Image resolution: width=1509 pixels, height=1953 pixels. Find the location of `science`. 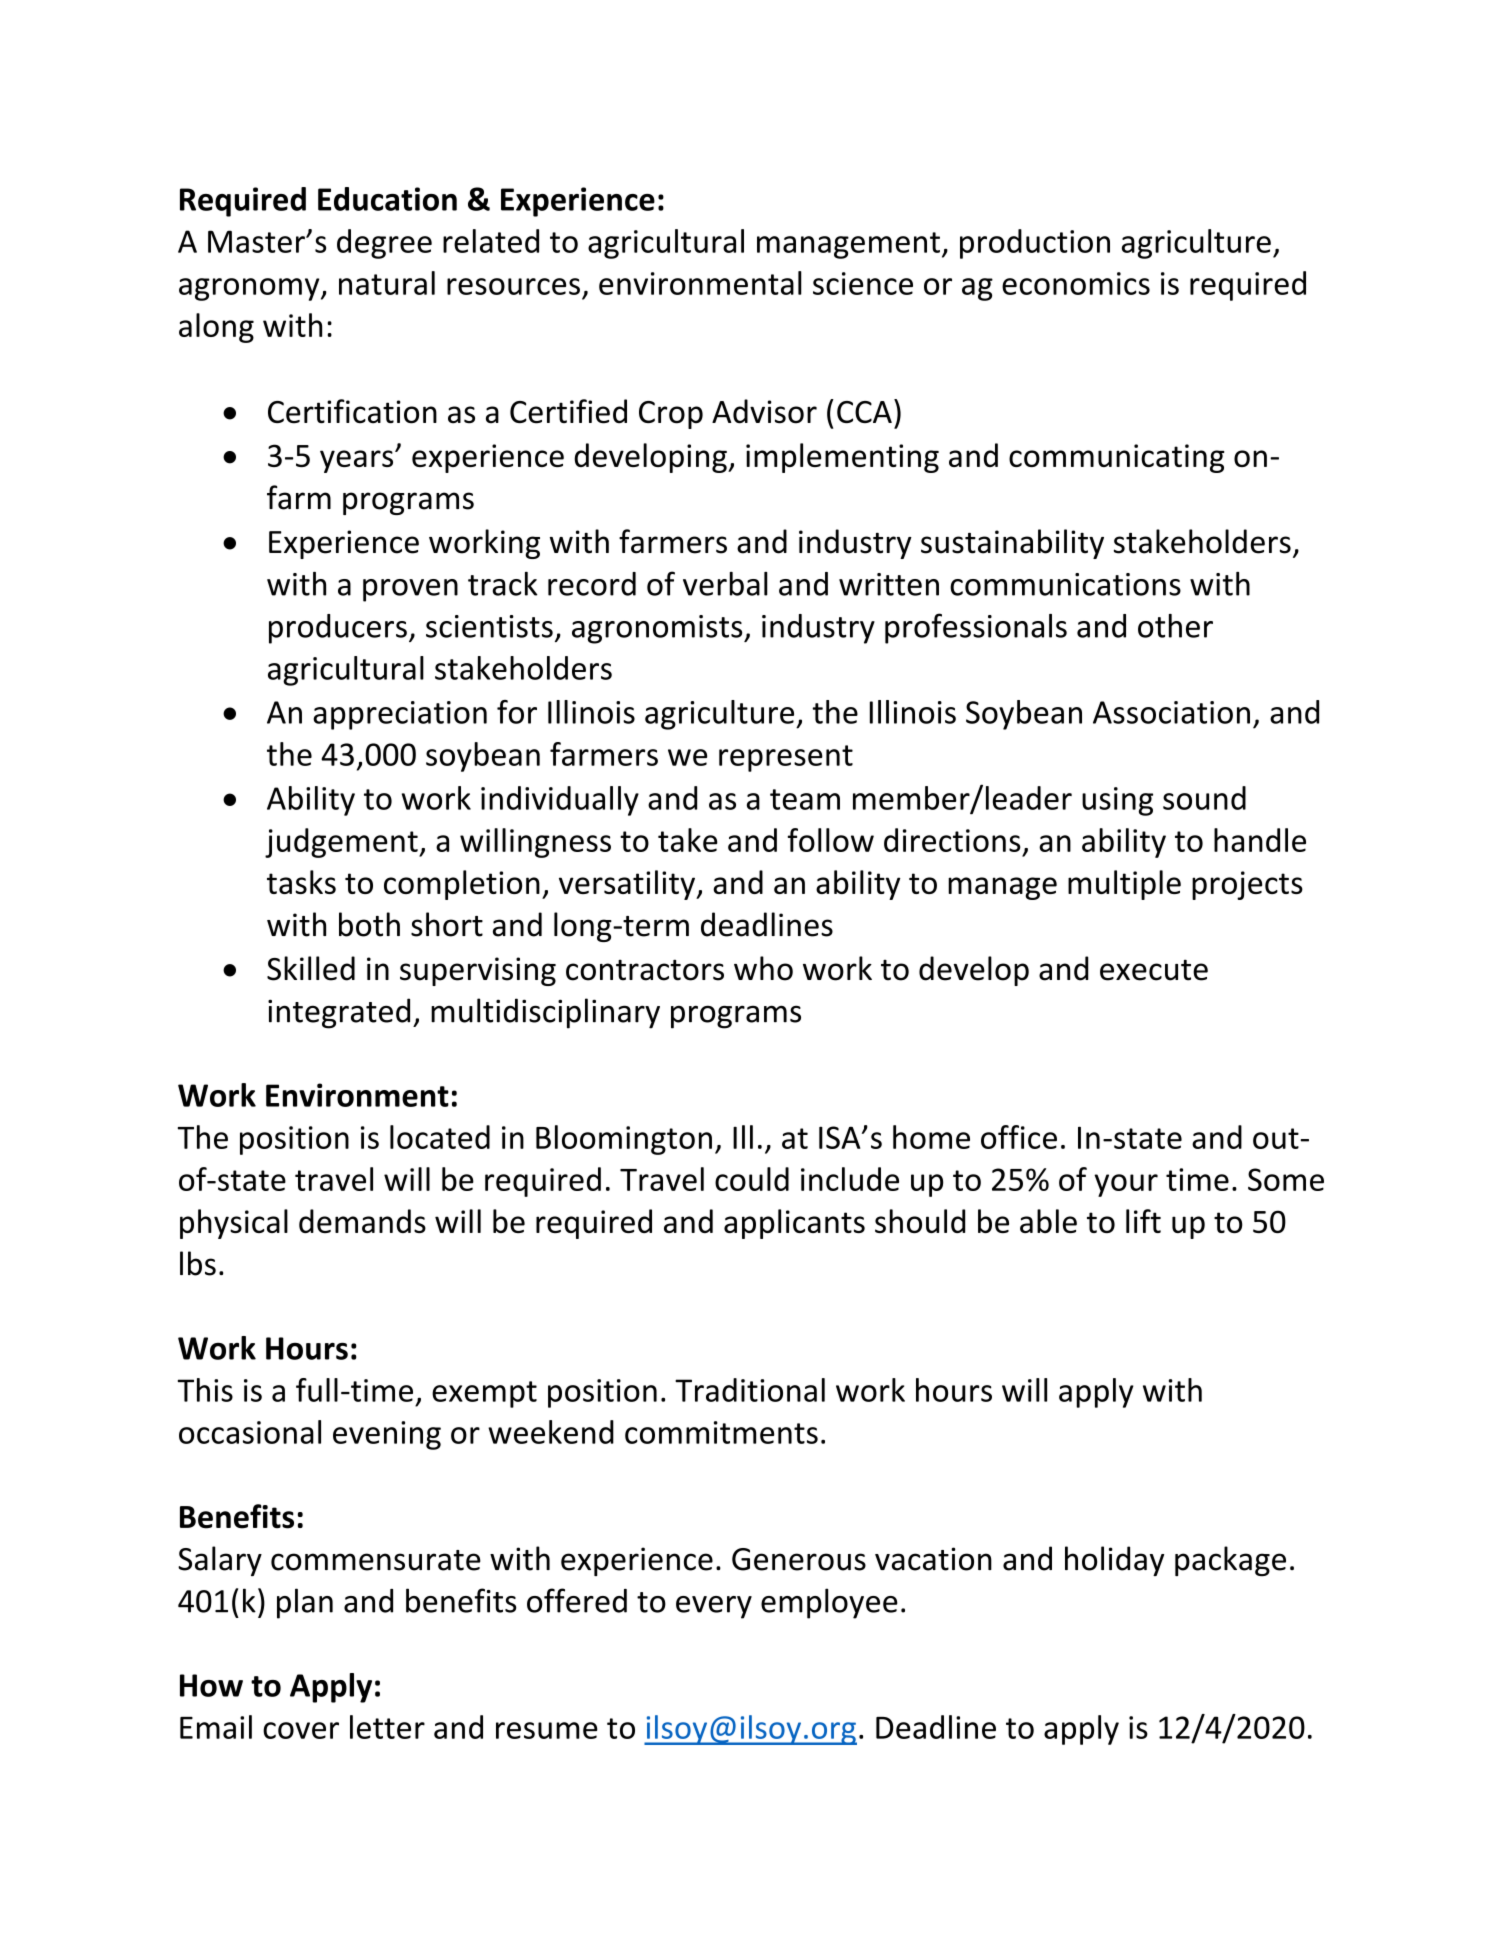

science is located at coordinates (863, 283).
